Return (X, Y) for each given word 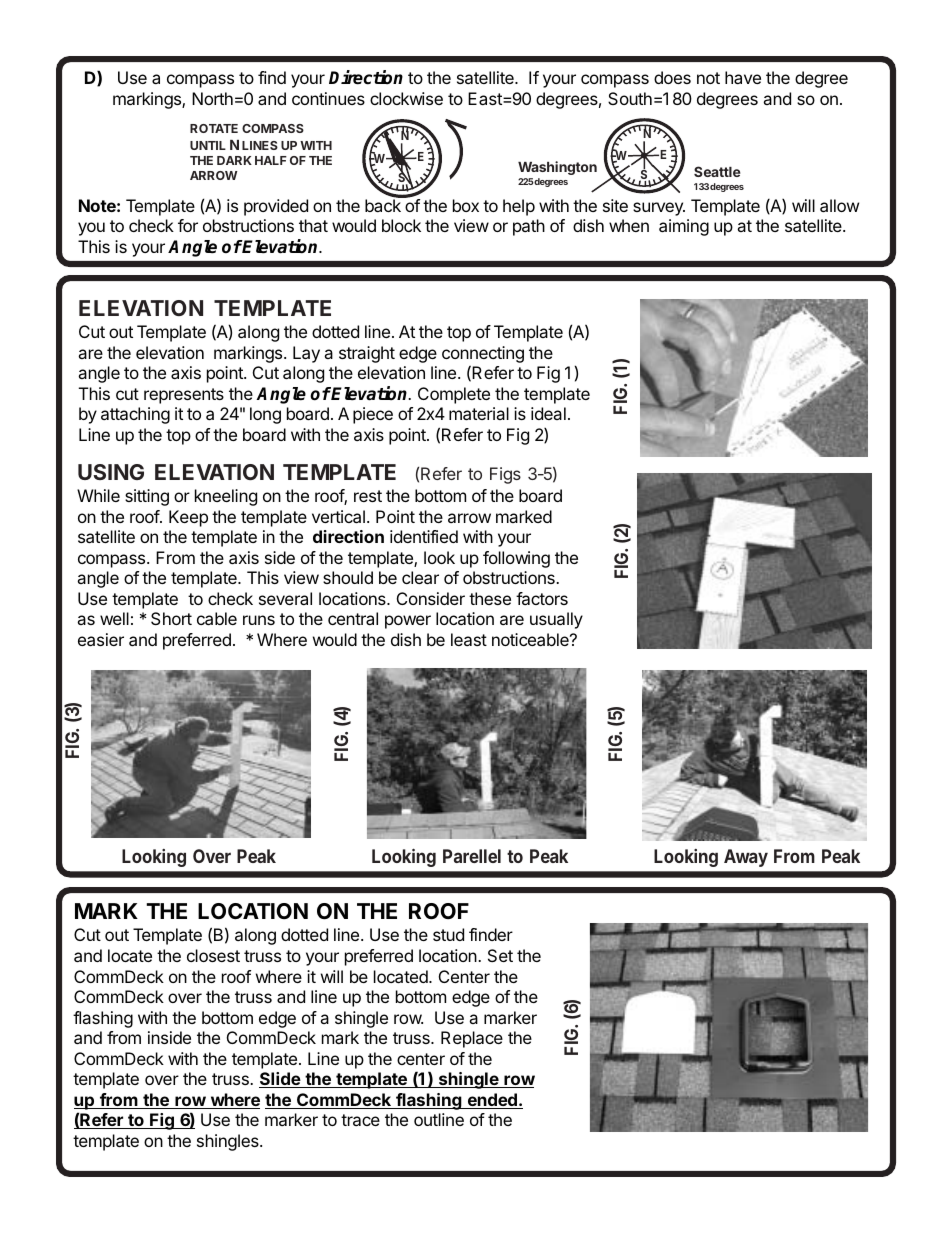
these (490, 598)
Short (171, 618)
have (743, 77)
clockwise (406, 98)
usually (556, 620)
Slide (280, 1080)
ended (492, 1101)
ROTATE (214, 128)
